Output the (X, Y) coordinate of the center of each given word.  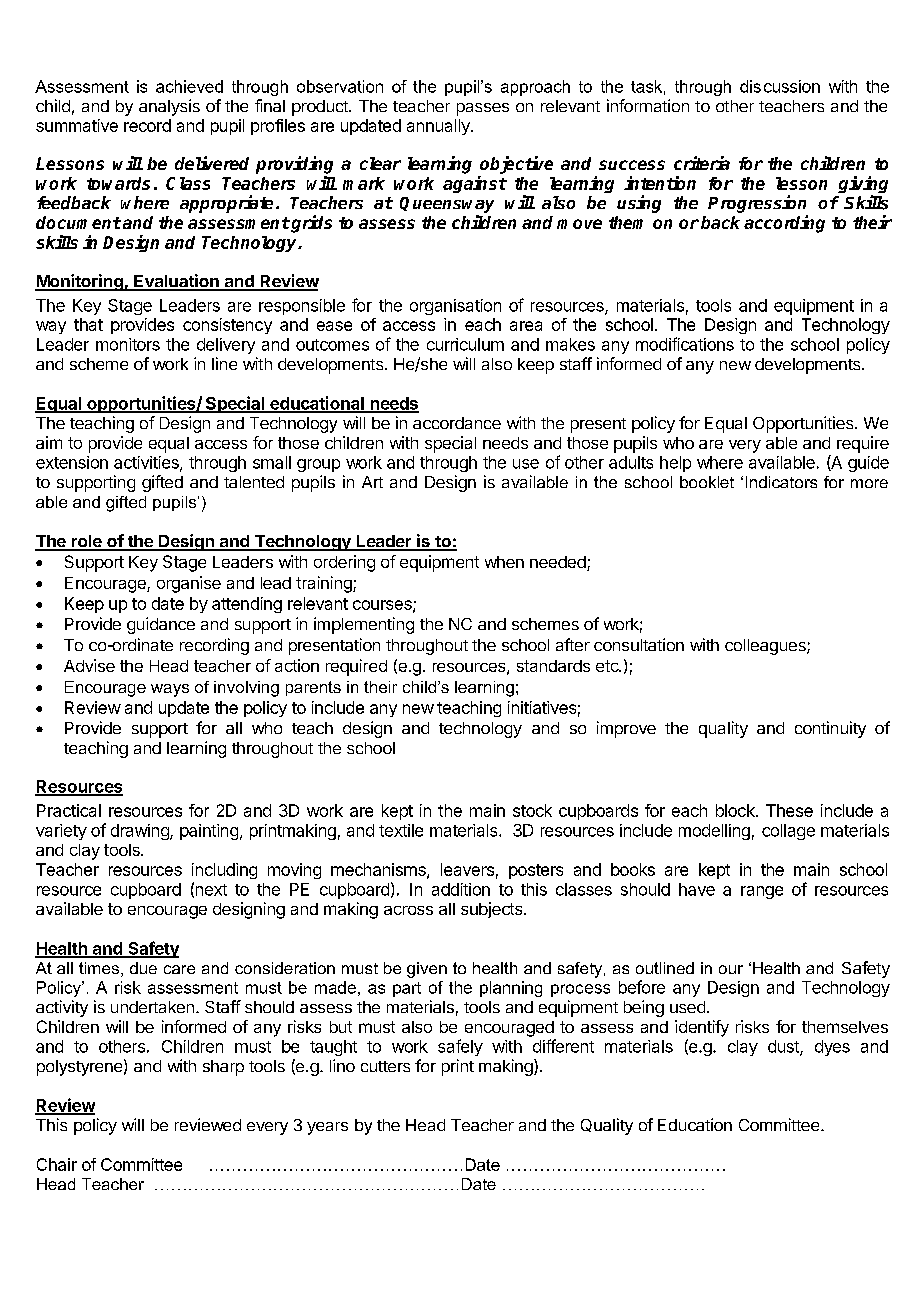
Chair (57, 1164)
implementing (364, 625)
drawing (141, 832)
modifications (685, 344)
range (762, 892)
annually (439, 127)
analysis (169, 107)
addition (461, 889)
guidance (161, 625)
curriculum (465, 344)
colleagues (766, 647)
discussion (780, 86)
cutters (385, 1066)
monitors (128, 344)
